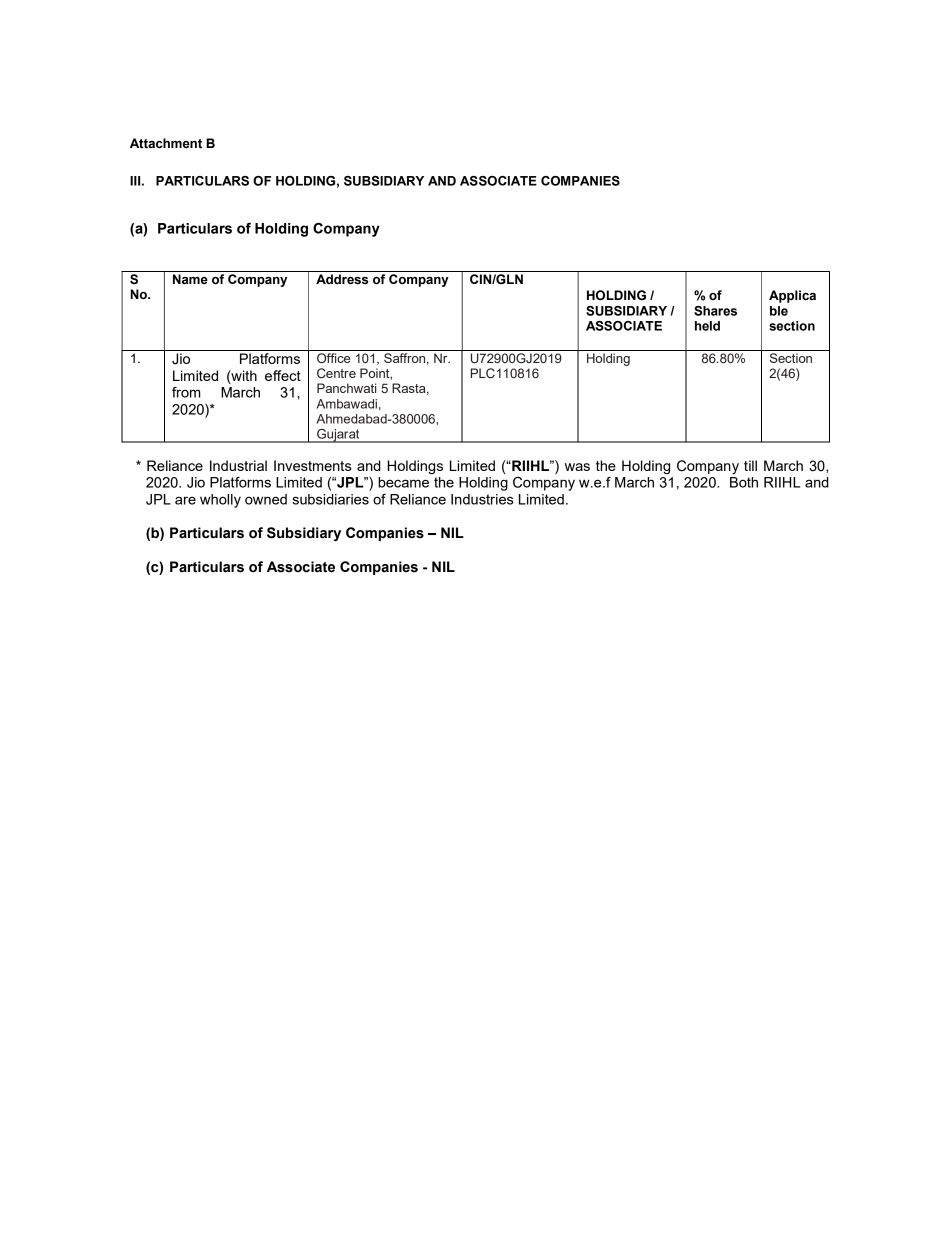  Describe the element at coordinates (266, 499) in the screenshot. I see `owned` at that location.
